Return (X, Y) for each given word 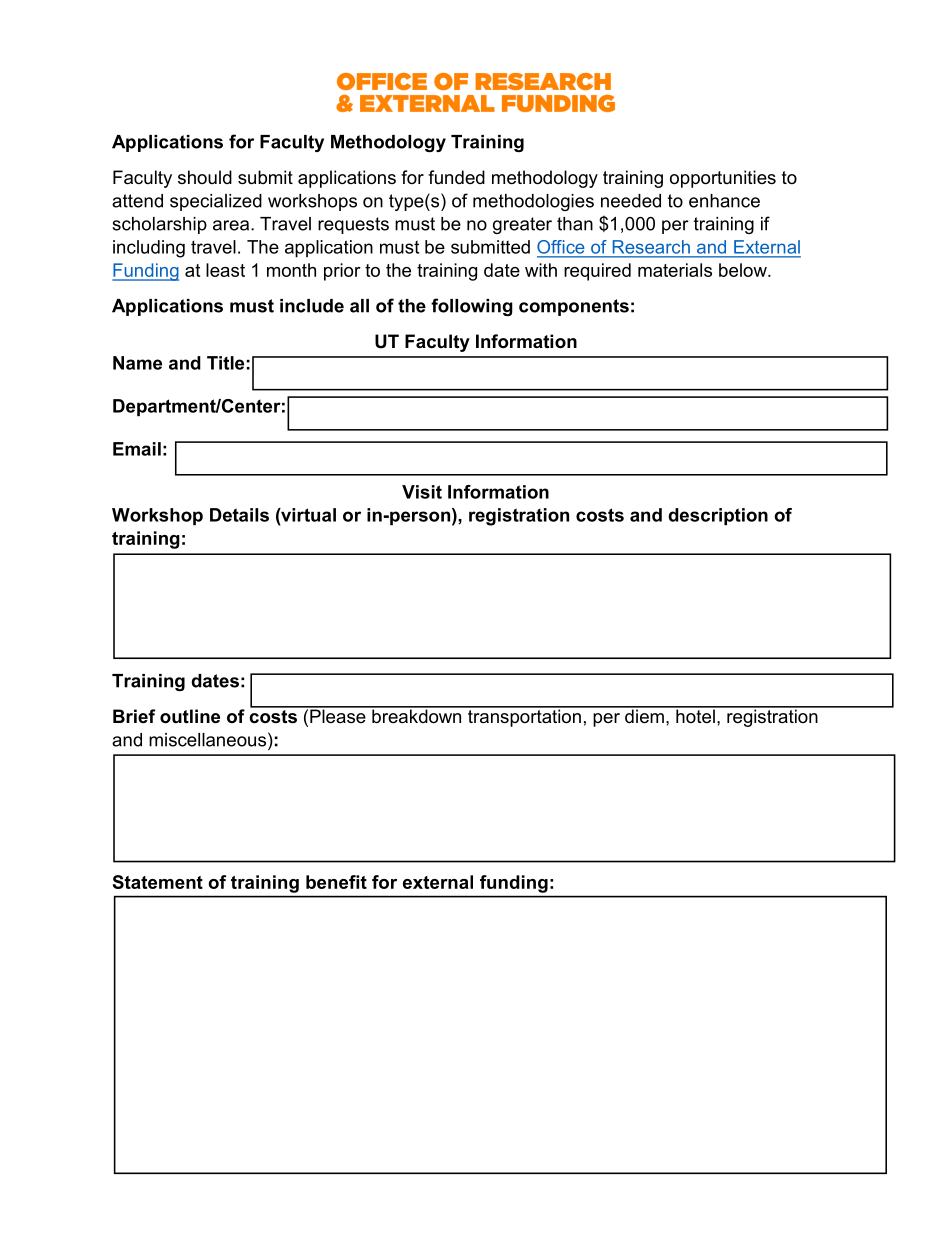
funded (456, 177)
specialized (216, 202)
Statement (158, 882)
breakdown (417, 715)
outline (190, 716)
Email (137, 449)
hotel (695, 715)
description (718, 516)
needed (631, 201)
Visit (422, 492)
